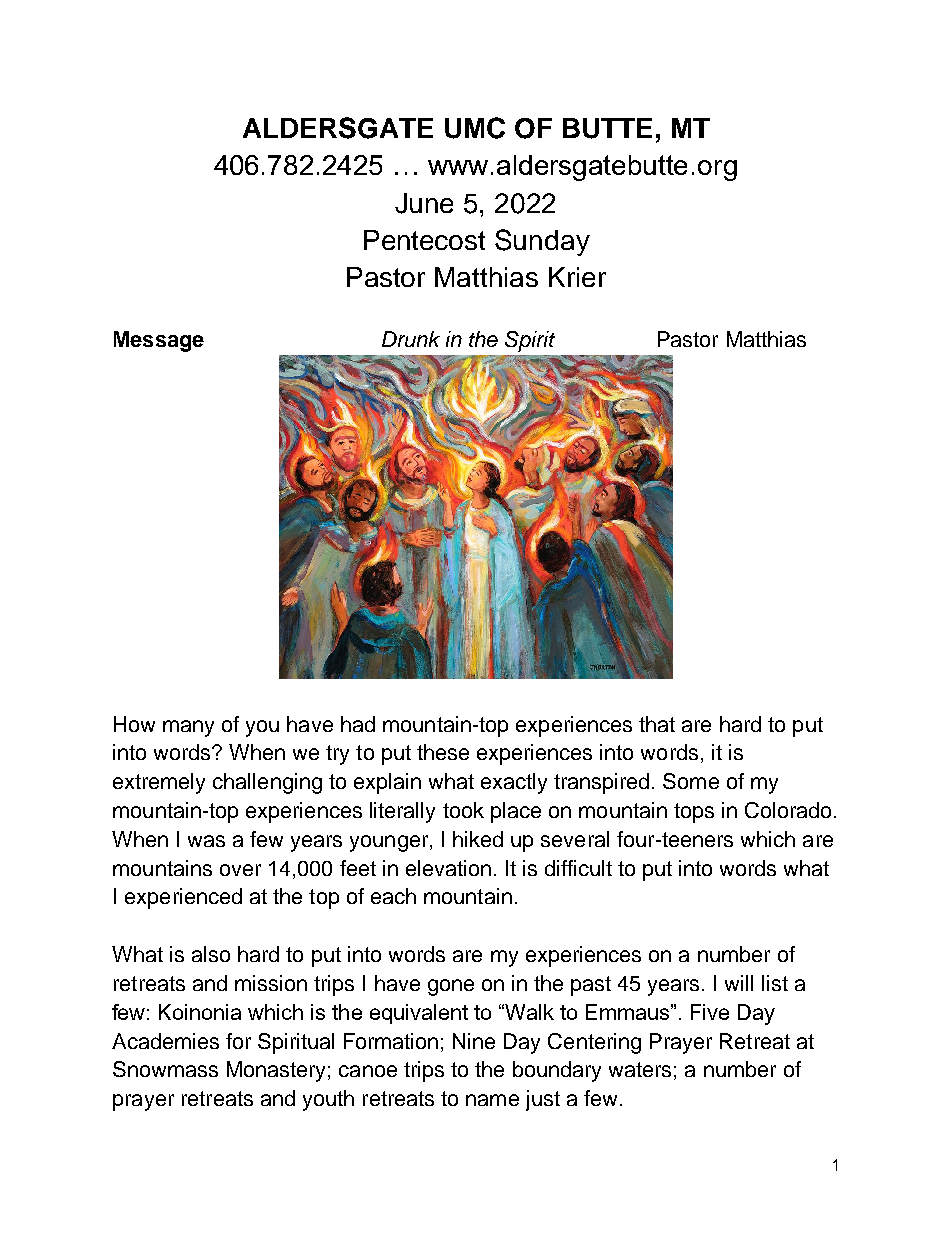  I want to click on June, so click(424, 203).
